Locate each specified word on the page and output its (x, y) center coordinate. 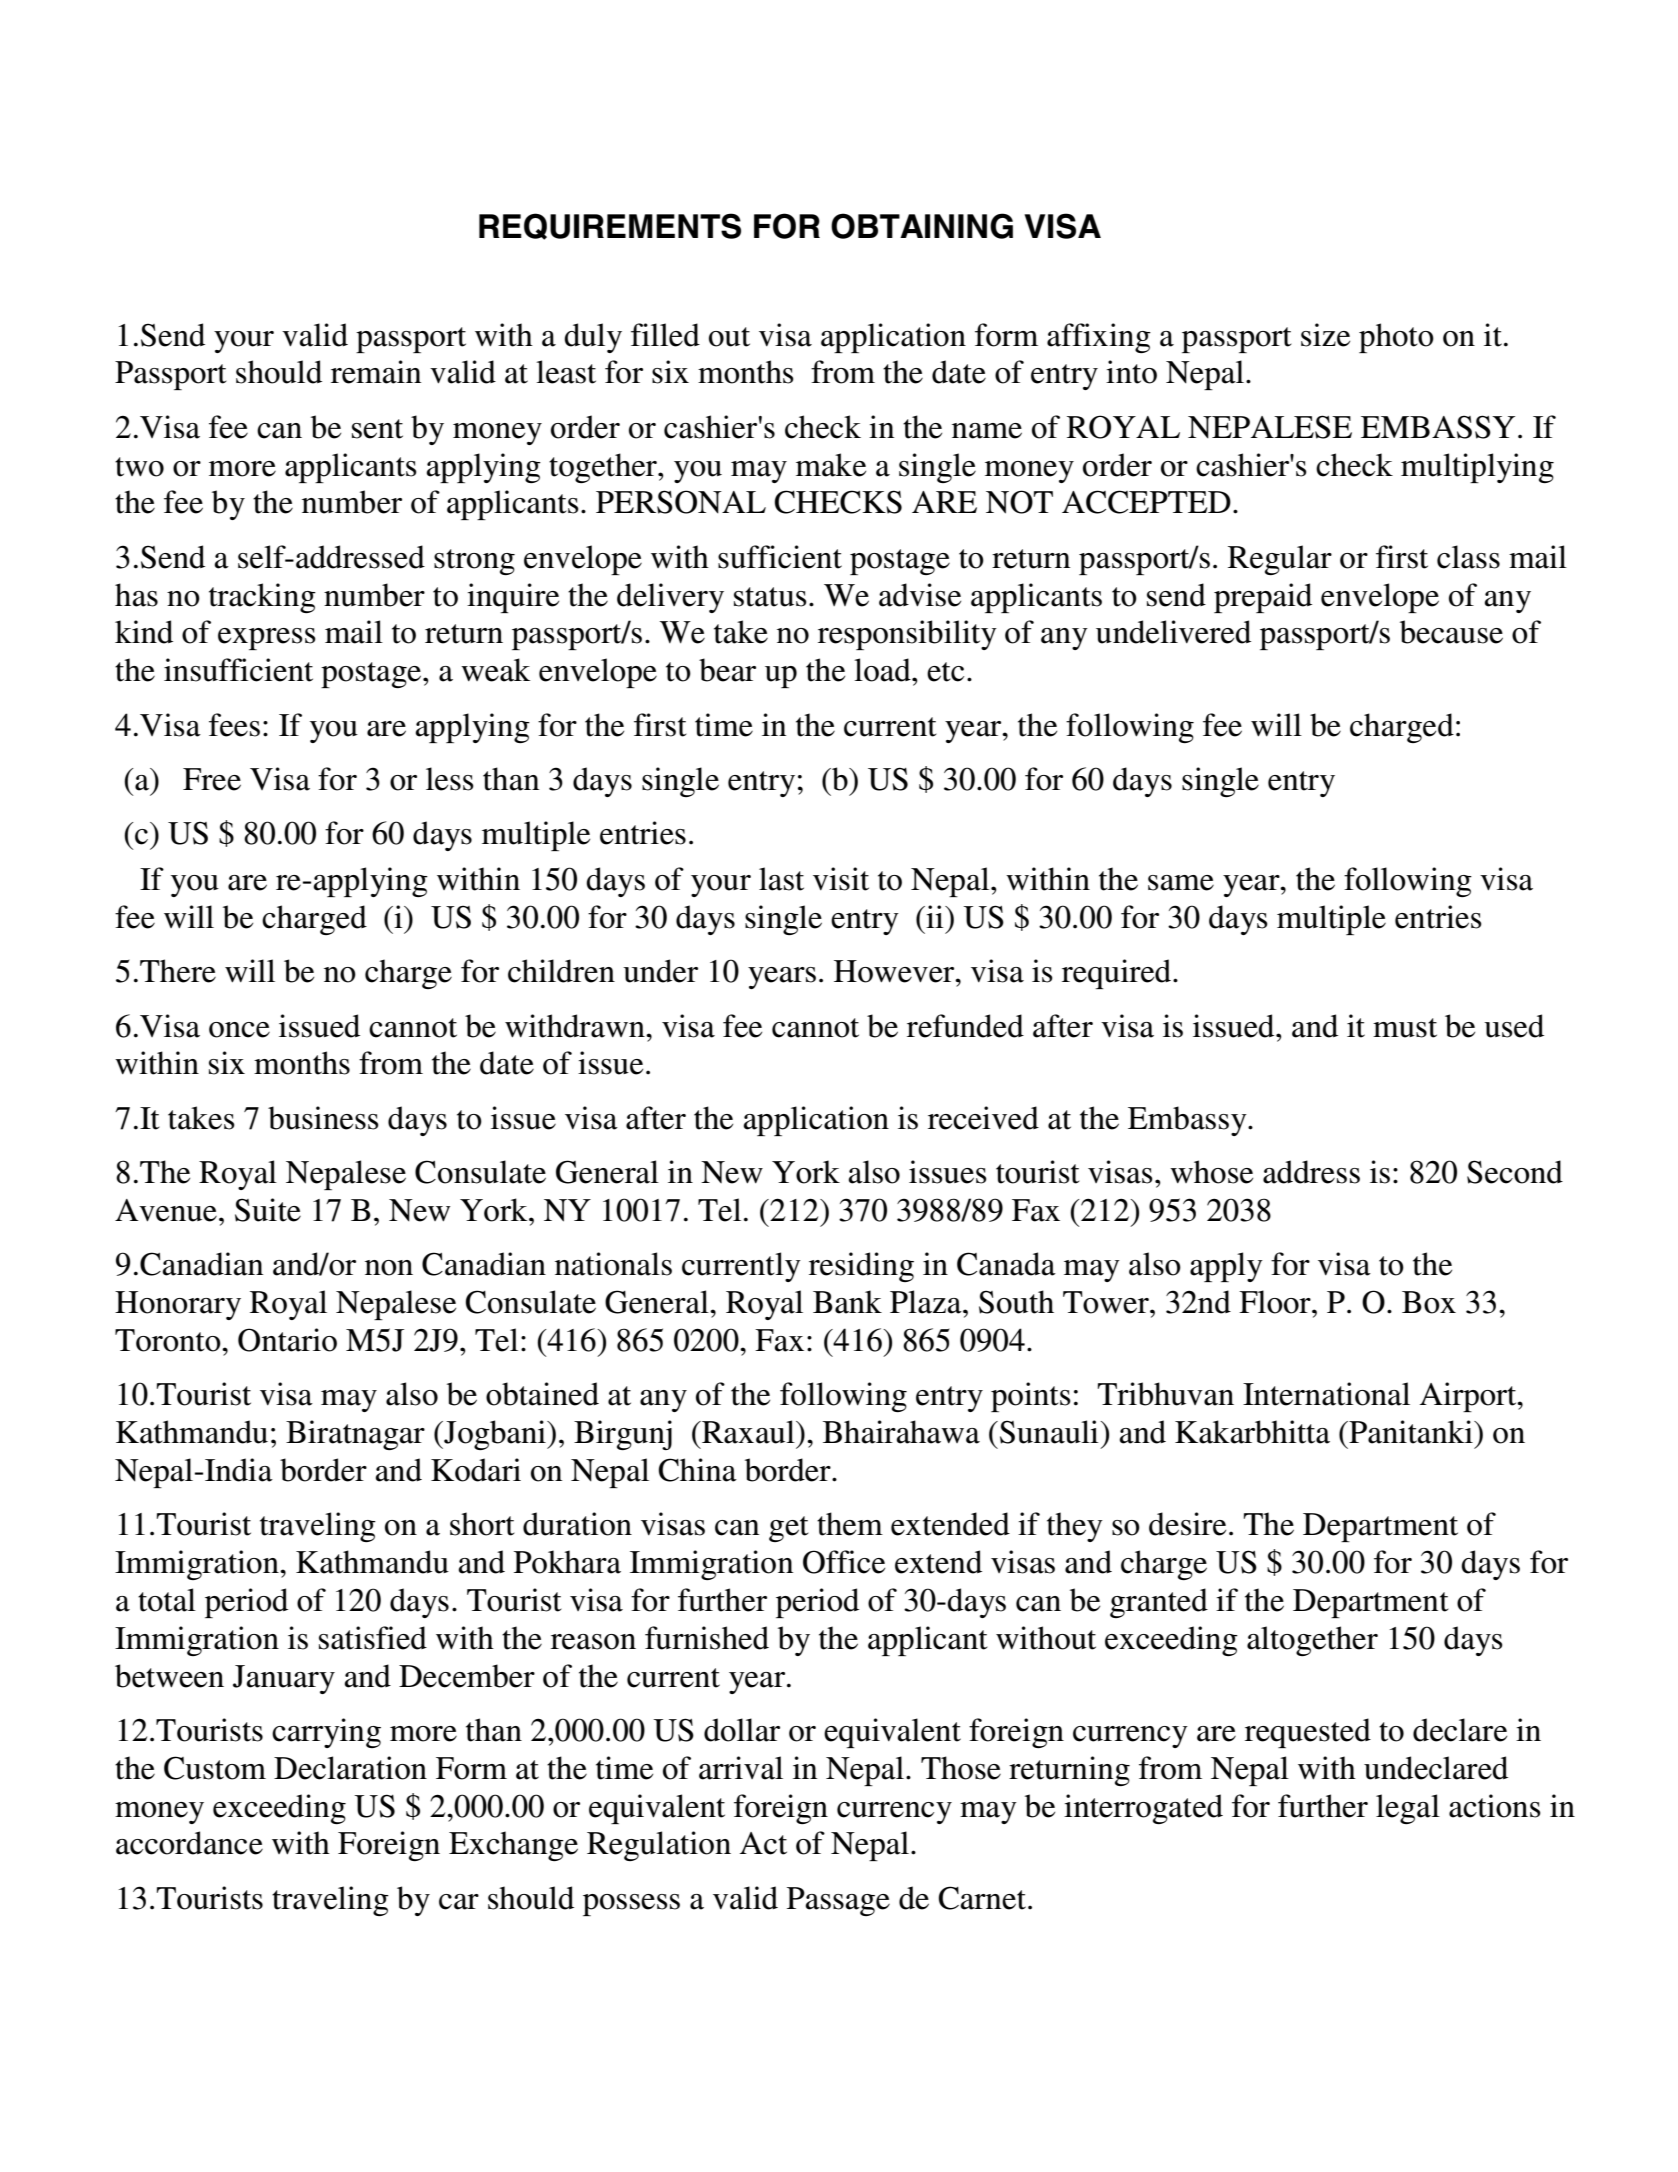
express (267, 639)
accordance (189, 1843)
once (239, 1030)
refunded (965, 1026)
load (883, 670)
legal (1408, 1809)
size (1325, 335)
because (1451, 632)
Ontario (287, 1340)
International (1326, 1394)
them (850, 1524)
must (1405, 1028)
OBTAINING (922, 226)
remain (376, 372)
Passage (838, 1901)
